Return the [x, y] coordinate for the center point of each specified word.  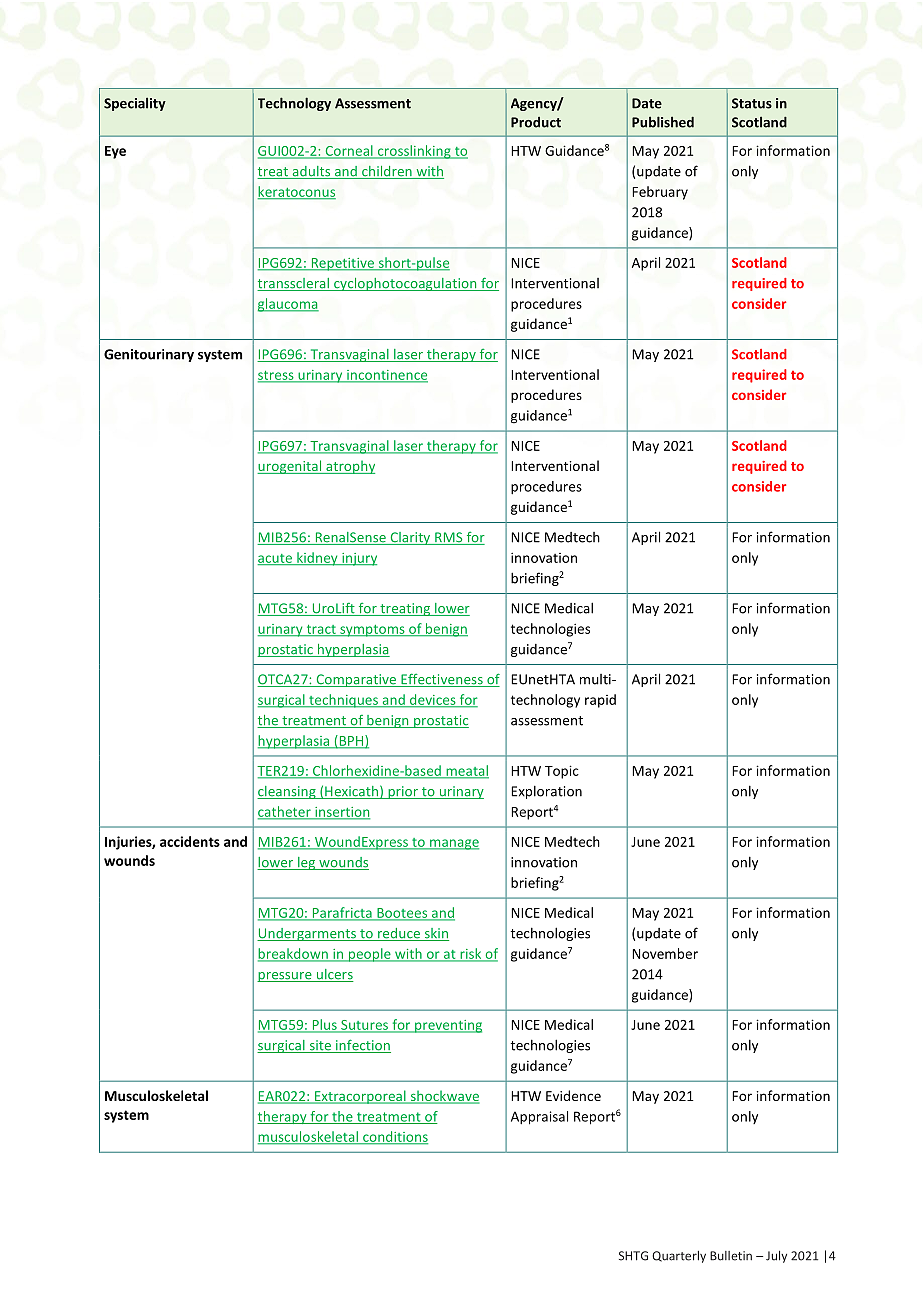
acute [276, 559]
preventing [447, 1026]
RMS [449, 538]
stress [277, 376]
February [660, 193]
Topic [562, 772]
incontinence [386, 376]
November [665, 953]
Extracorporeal [360, 1097]
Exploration [546, 792]
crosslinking [414, 152]
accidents [190, 841]
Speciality [135, 104]
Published [663, 122]
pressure [285, 977]
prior [403, 792]
